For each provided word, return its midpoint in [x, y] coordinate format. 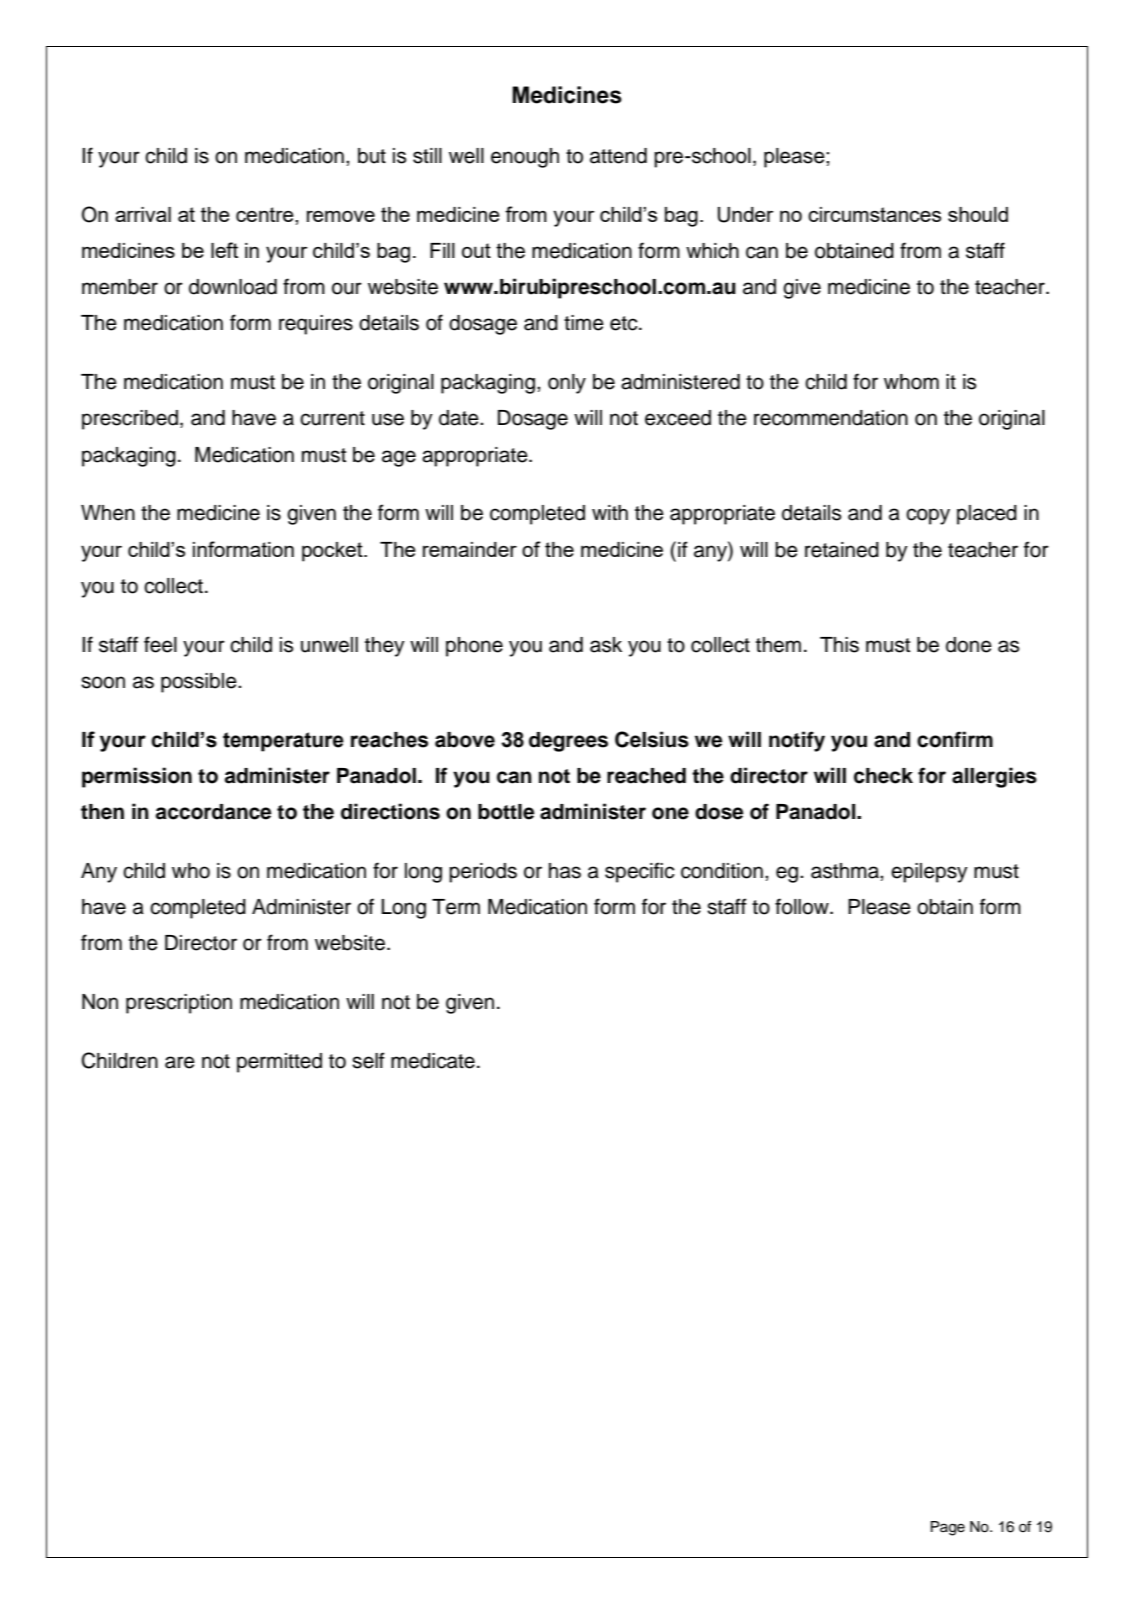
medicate [433, 1061]
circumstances [874, 214]
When [108, 513]
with [610, 512]
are [180, 1062]
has [565, 871]
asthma [846, 871]
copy [928, 516]
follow [803, 906]
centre [266, 214]
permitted [279, 1063]
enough [525, 158]
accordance [213, 812]
